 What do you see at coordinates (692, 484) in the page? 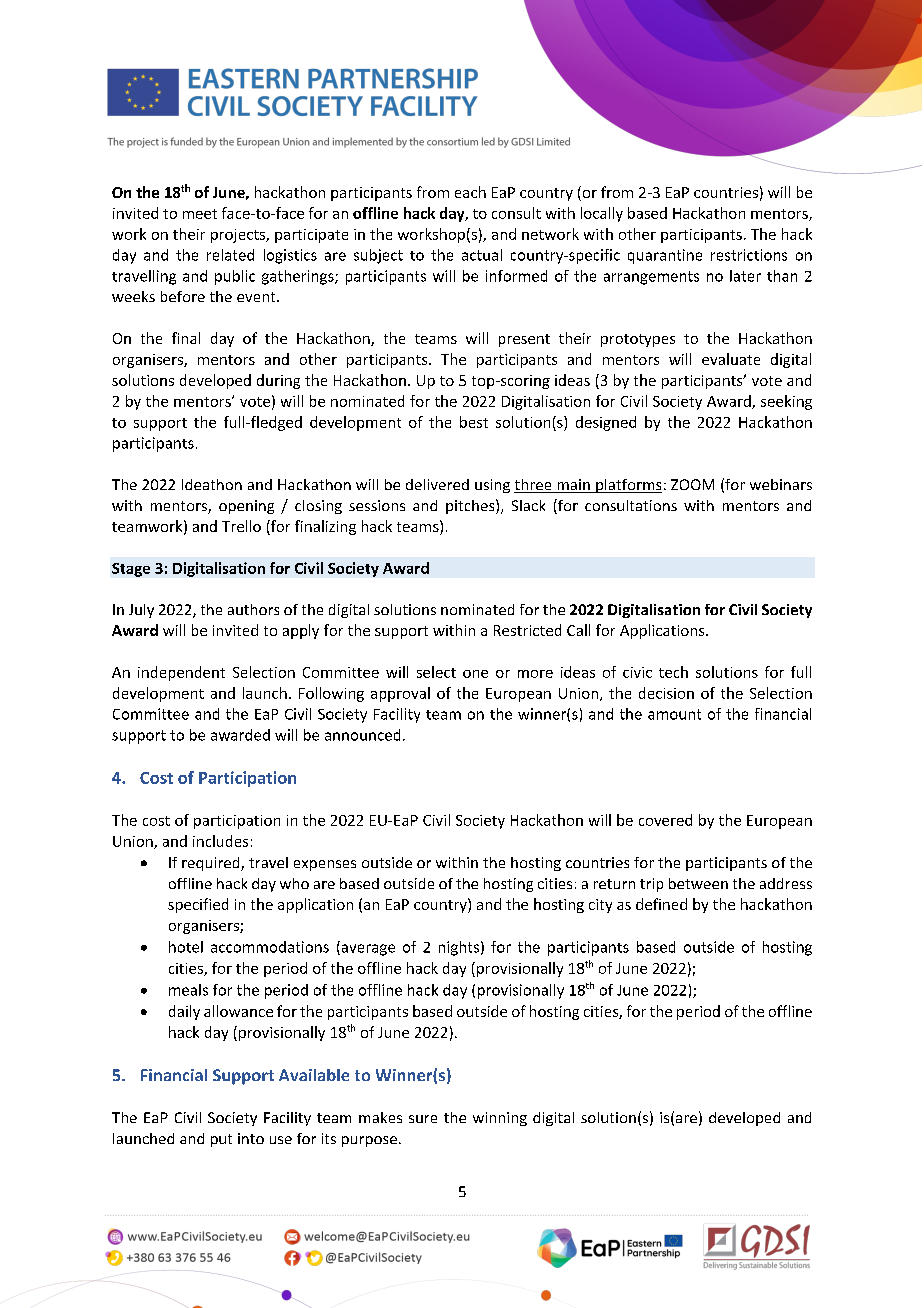
I see `ZOOM` at bounding box center [692, 484].
